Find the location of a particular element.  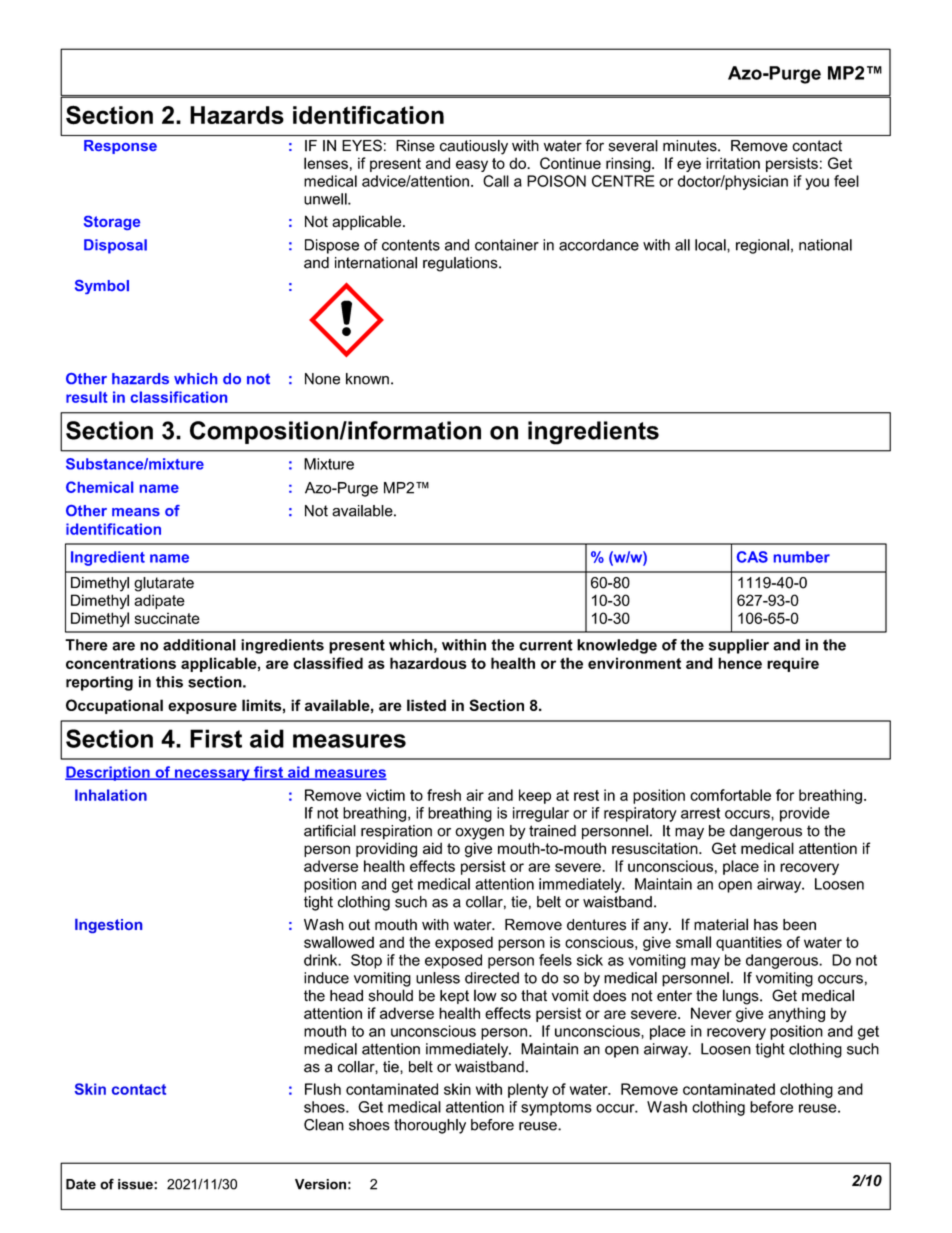

known is located at coordinates (367, 379).
